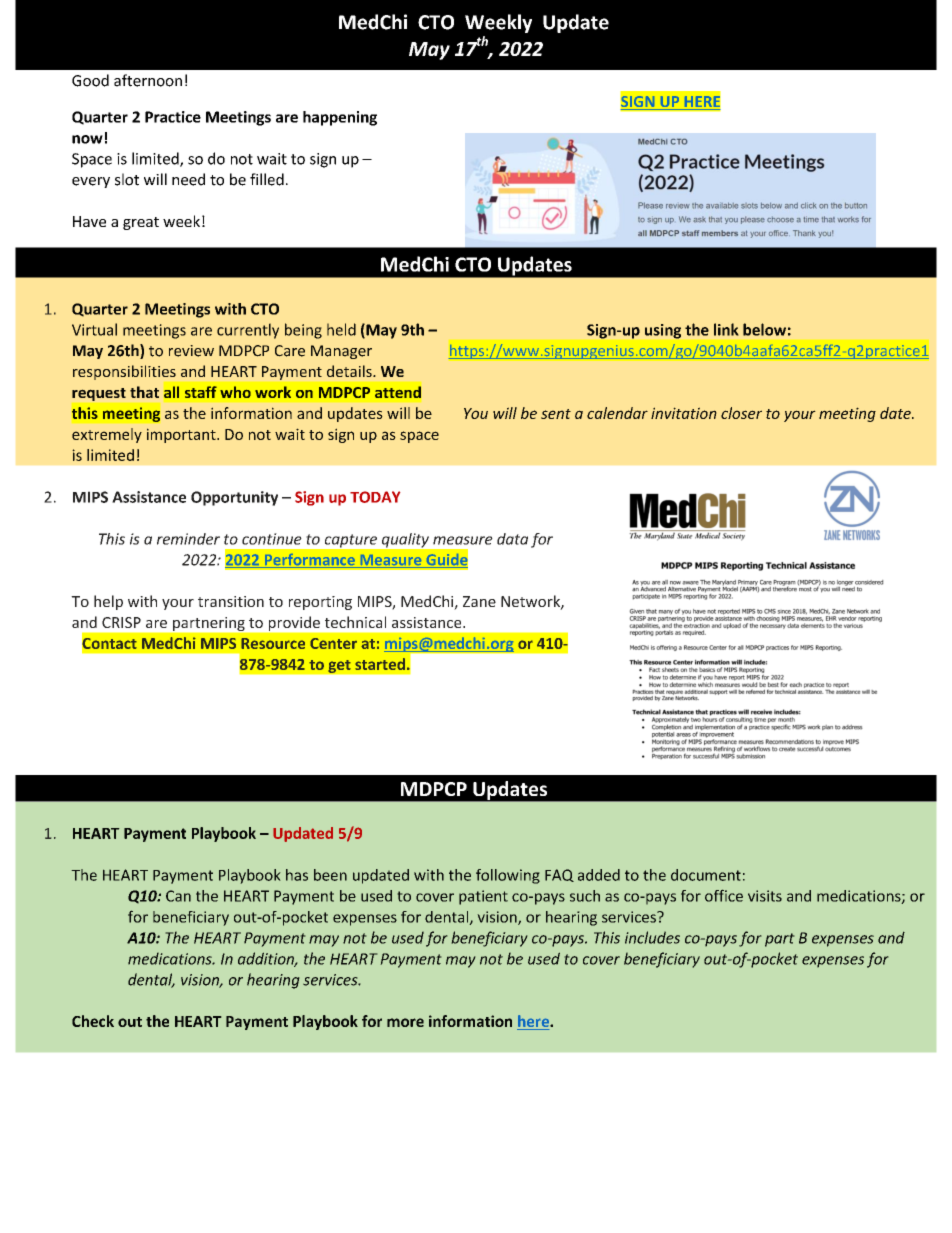 This document has width=952, height=1233. Describe the element at coordinates (188, 539) in the document. I see `reminder` at that location.
